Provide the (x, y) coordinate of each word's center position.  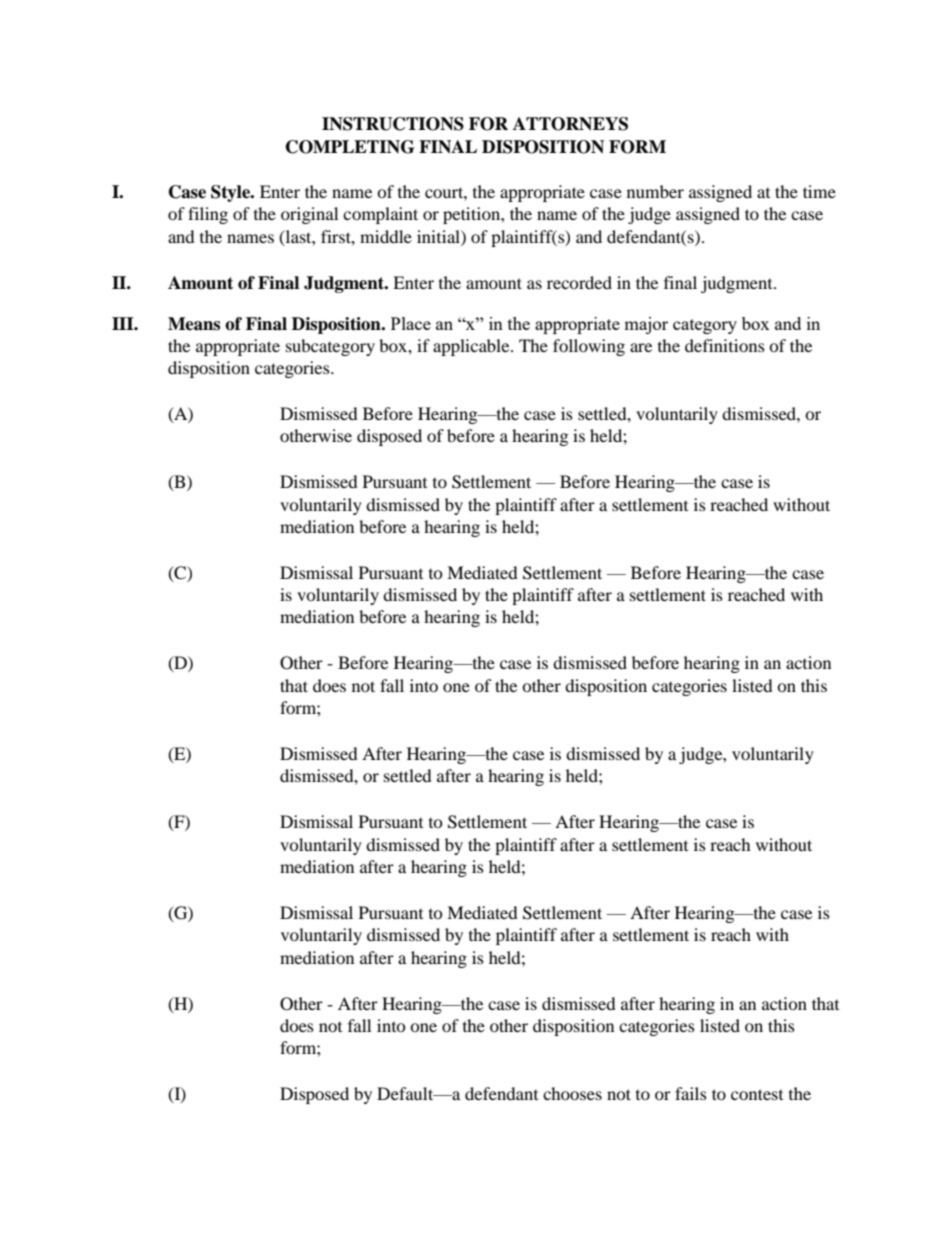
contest (757, 1094)
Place (411, 323)
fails (691, 1093)
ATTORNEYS (570, 124)
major (646, 325)
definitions (725, 345)
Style (232, 193)
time (819, 191)
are (641, 347)
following (589, 347)
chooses (572, 1093)
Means (194, 324)
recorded (579, 282)
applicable (472, 347)
